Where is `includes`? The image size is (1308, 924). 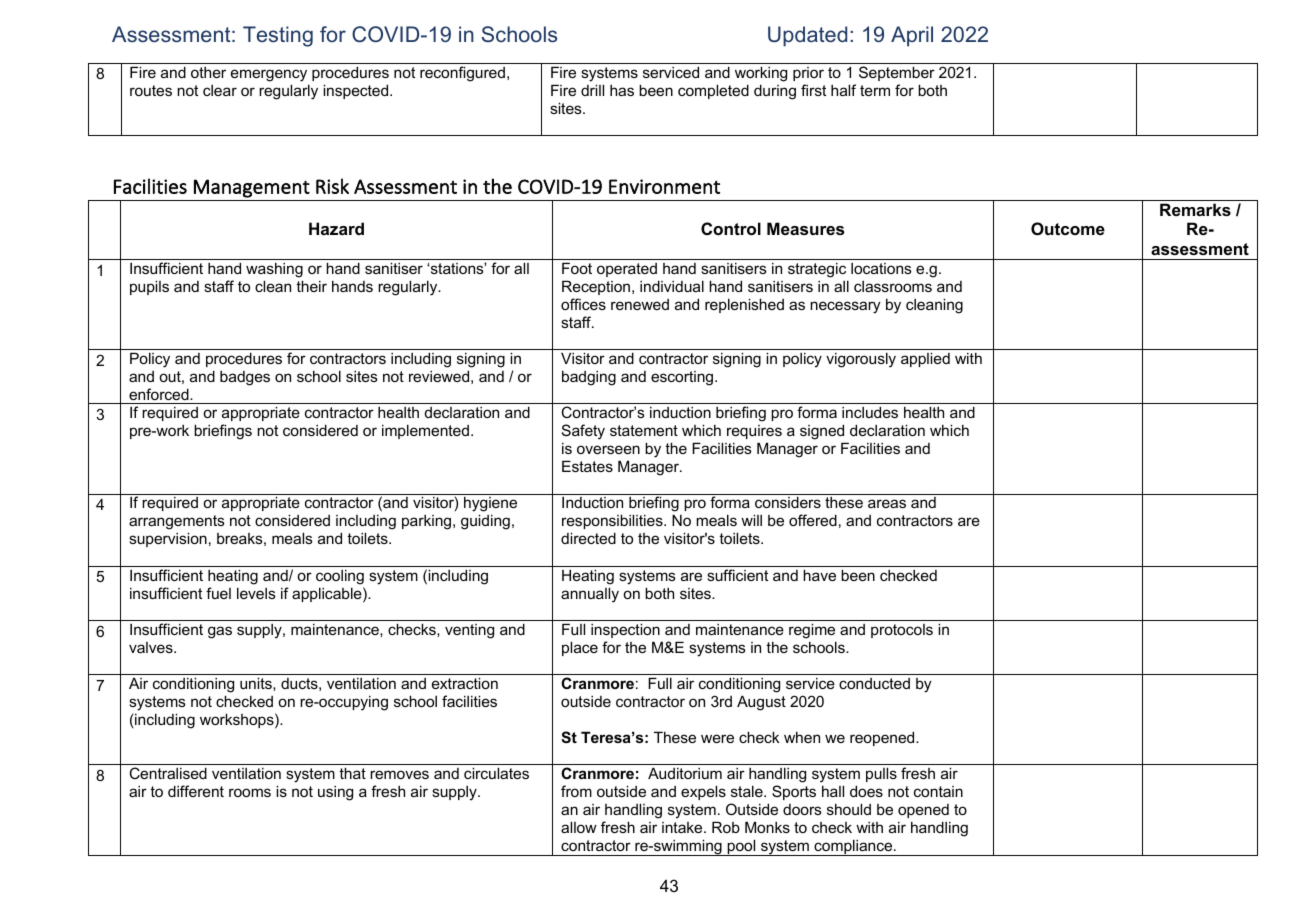 includes is located at coordinates (870, 412).
